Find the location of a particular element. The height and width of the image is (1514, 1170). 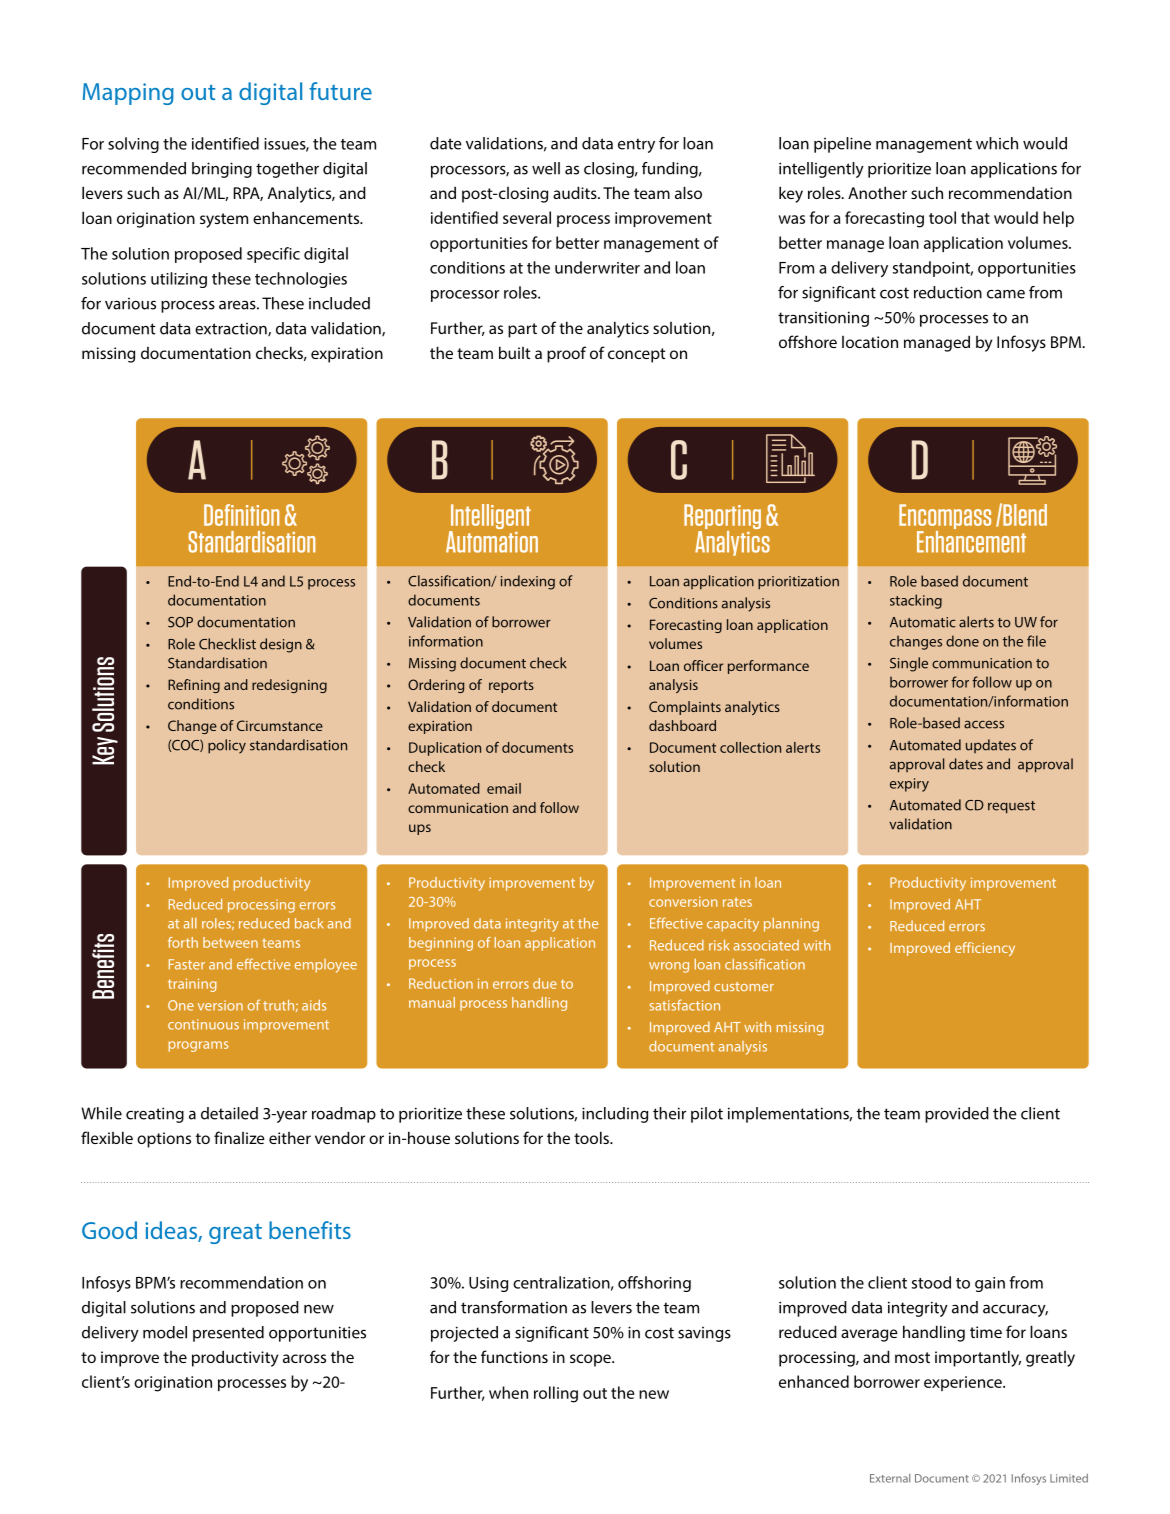

email is located at coordinates (504, 788).
